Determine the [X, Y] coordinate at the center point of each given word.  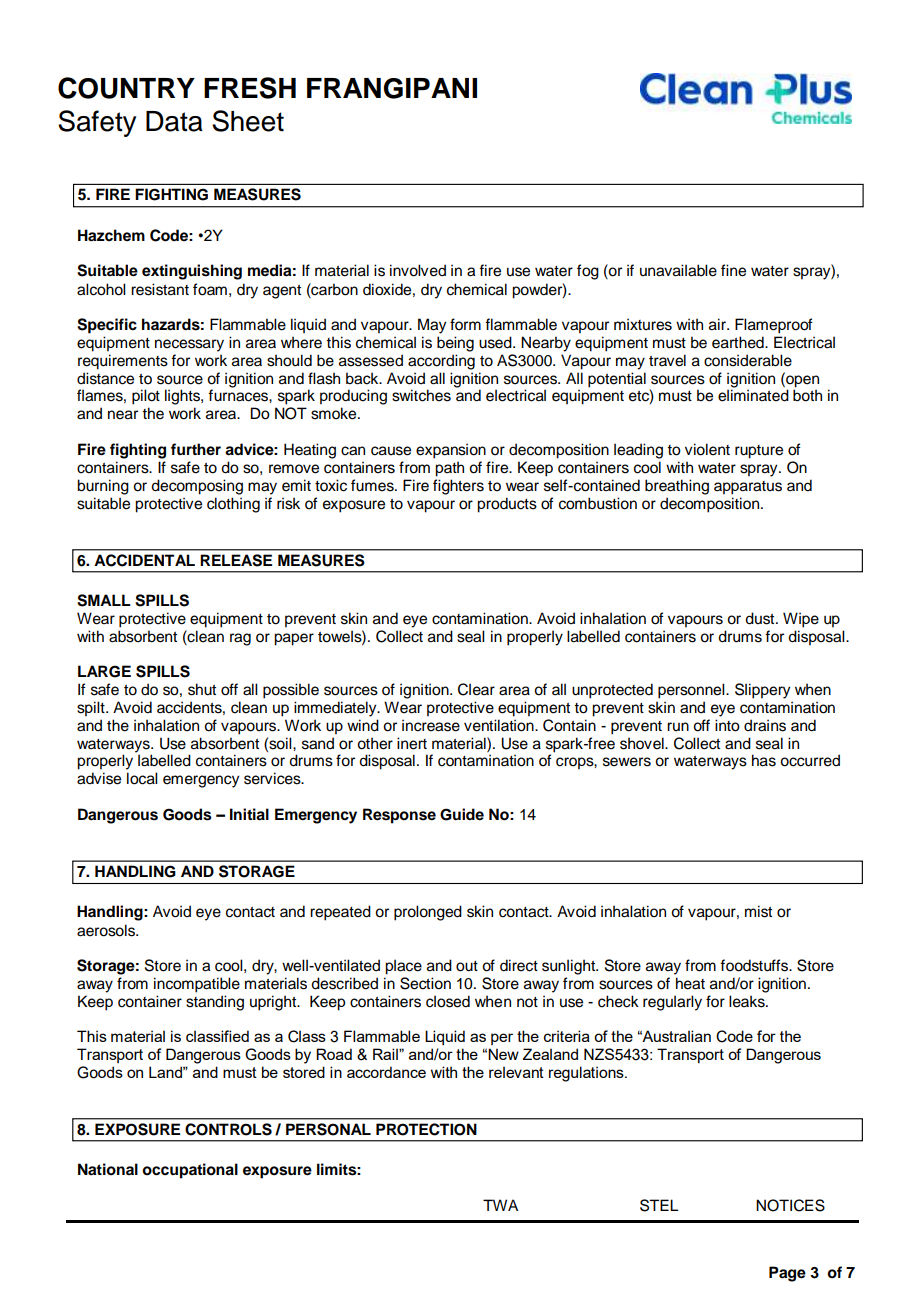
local [142, 778]
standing [215, 1003]
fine [733, 270]
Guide [462, 814]
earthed [739, 342]
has [764, 760]
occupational [190, 1171]
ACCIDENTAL [144, 560]
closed [448, 1001]
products [507, 505]
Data [174, 121]
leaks [748, 1001]
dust [761, 618]
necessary [189, 345]
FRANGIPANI [392, 88]
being [455, 344]
